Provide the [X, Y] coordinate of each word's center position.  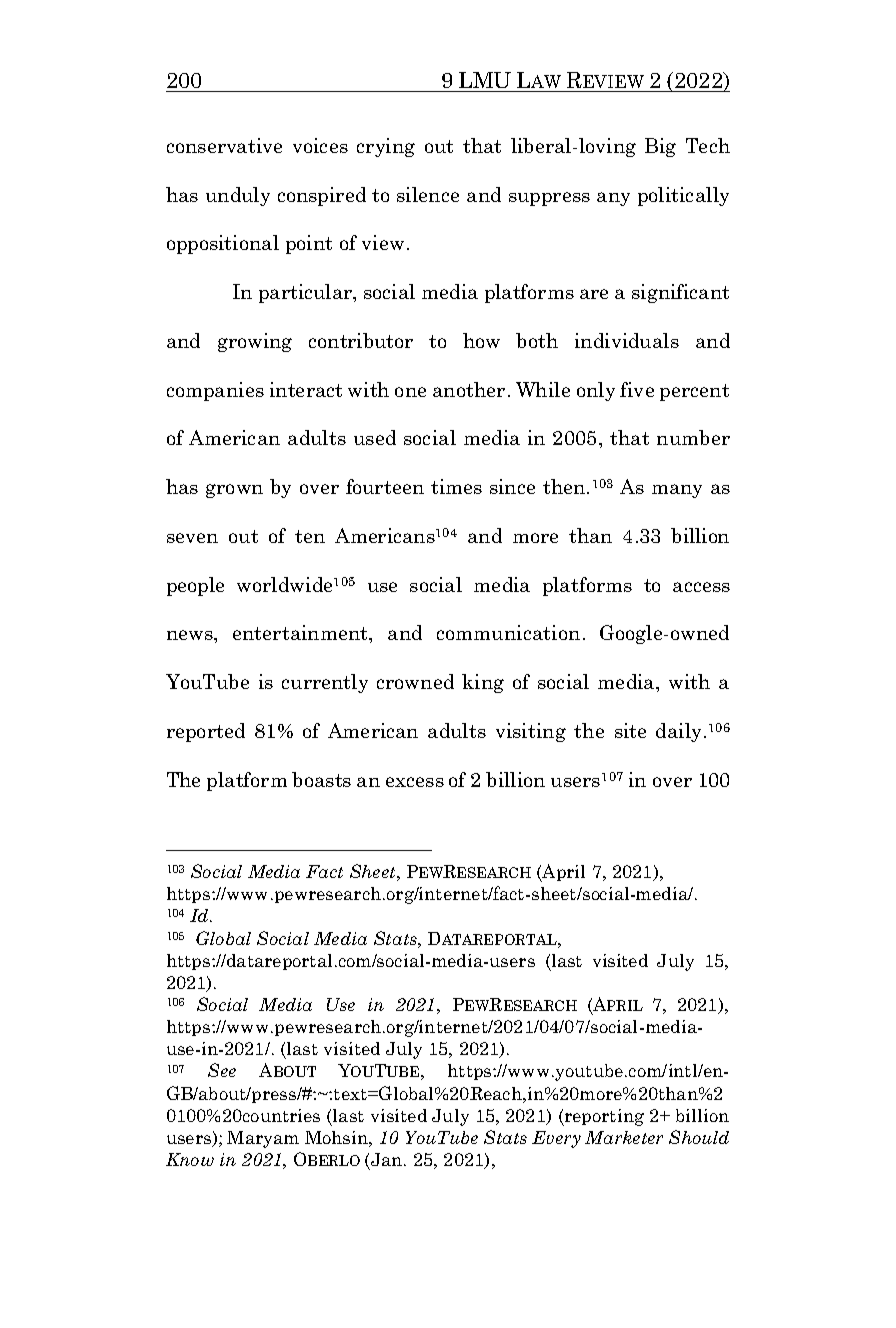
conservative [224, 145]
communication [508, 632]
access [701, 587]
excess [415, 782]
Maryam [263, 1139]
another [469, 389]
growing [255, 342]
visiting [531, 732]
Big [660, 147]
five [637, 389]
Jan [388, 1159]
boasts [321, 779]
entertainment [302, 634]
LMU [485, 80]
